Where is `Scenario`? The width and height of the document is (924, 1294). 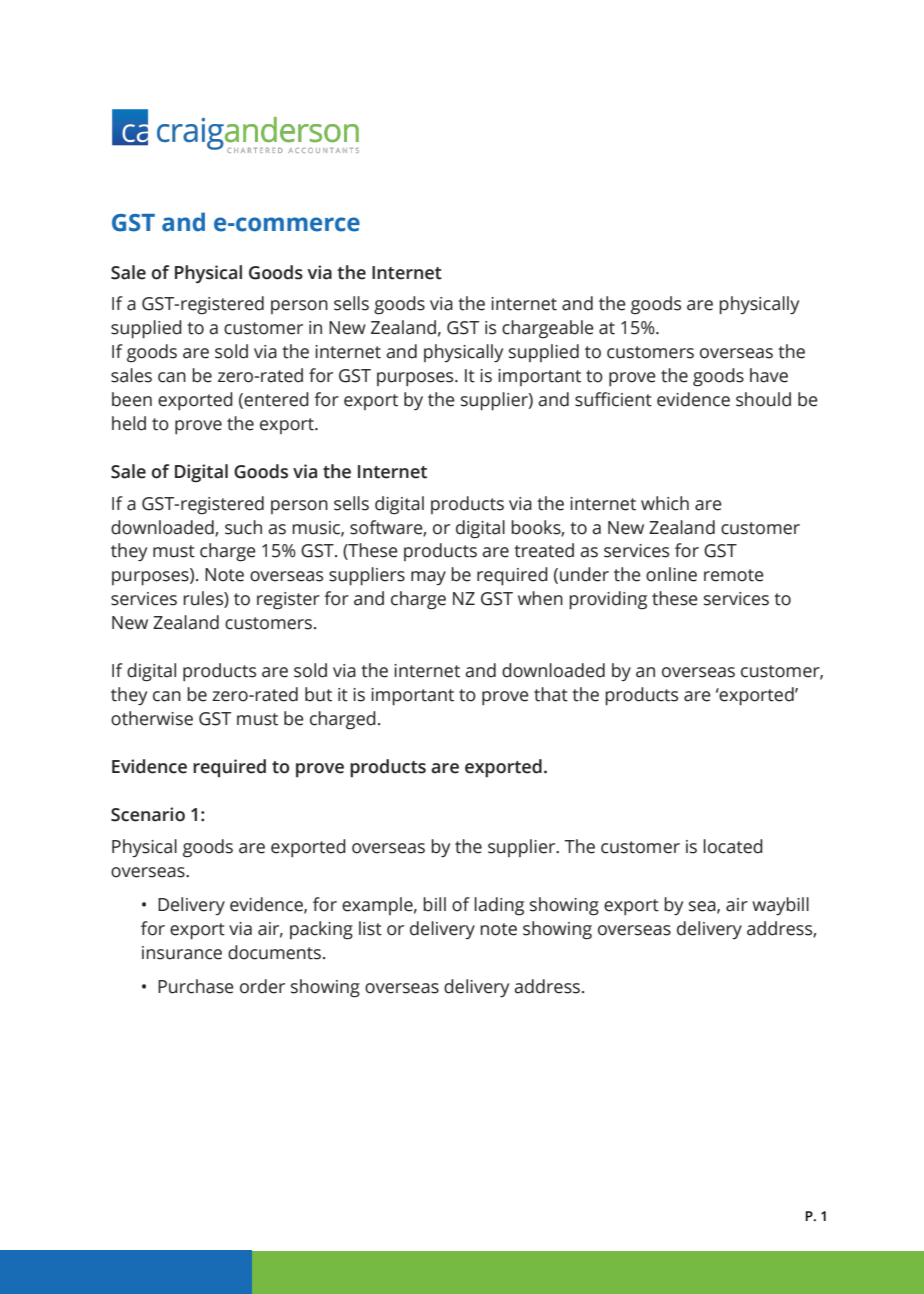
Scenario is located at coordinates (148, 814).
